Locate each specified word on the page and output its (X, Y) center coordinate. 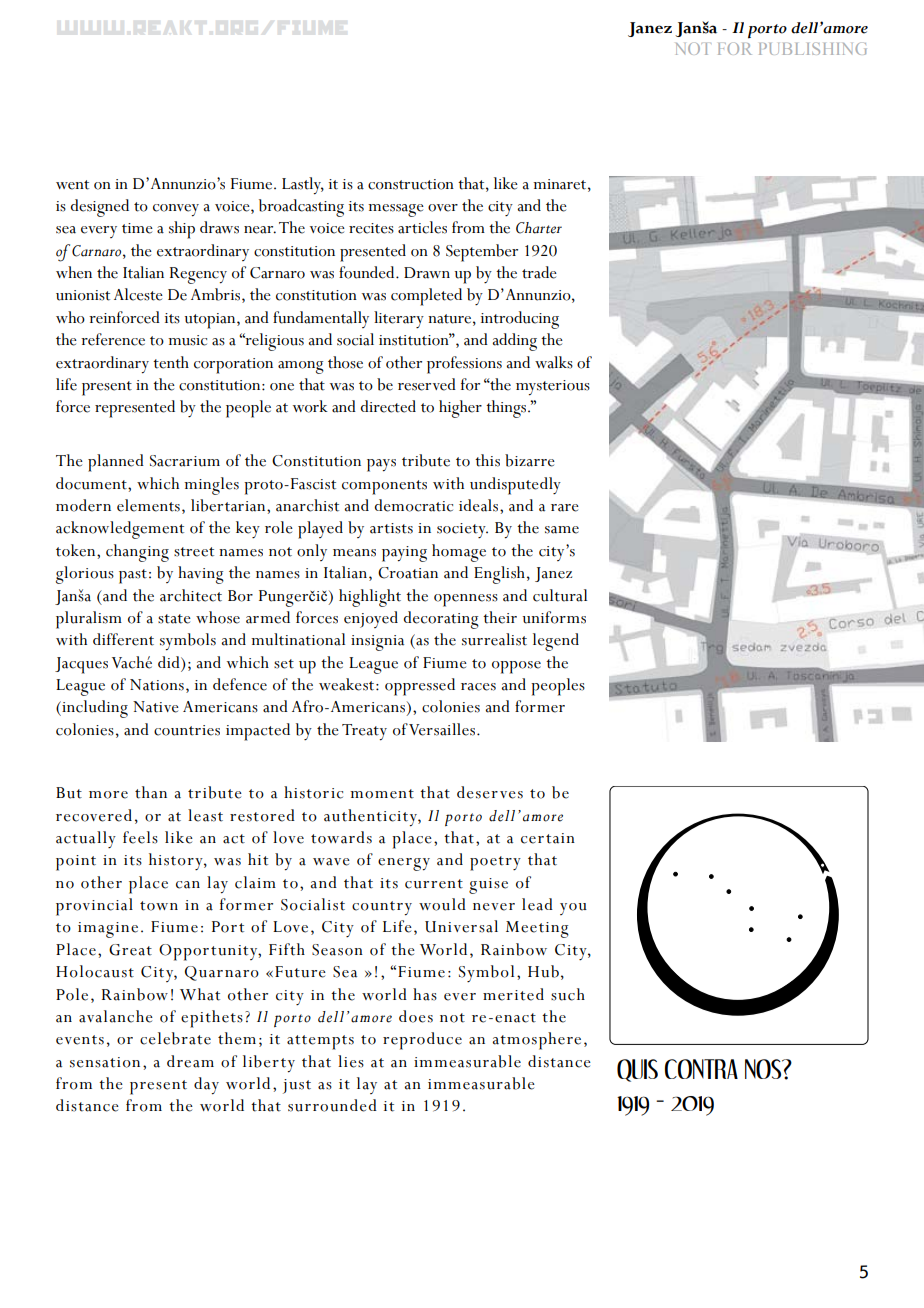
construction (411, 184)
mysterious (553, 388)
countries (187, 730)
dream (190, 1061)
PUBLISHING (813, 48)
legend (556, 642)
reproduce (422, 1041)
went (72, 185)
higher (460, 409)
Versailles (443, 729)
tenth (171, 362)
